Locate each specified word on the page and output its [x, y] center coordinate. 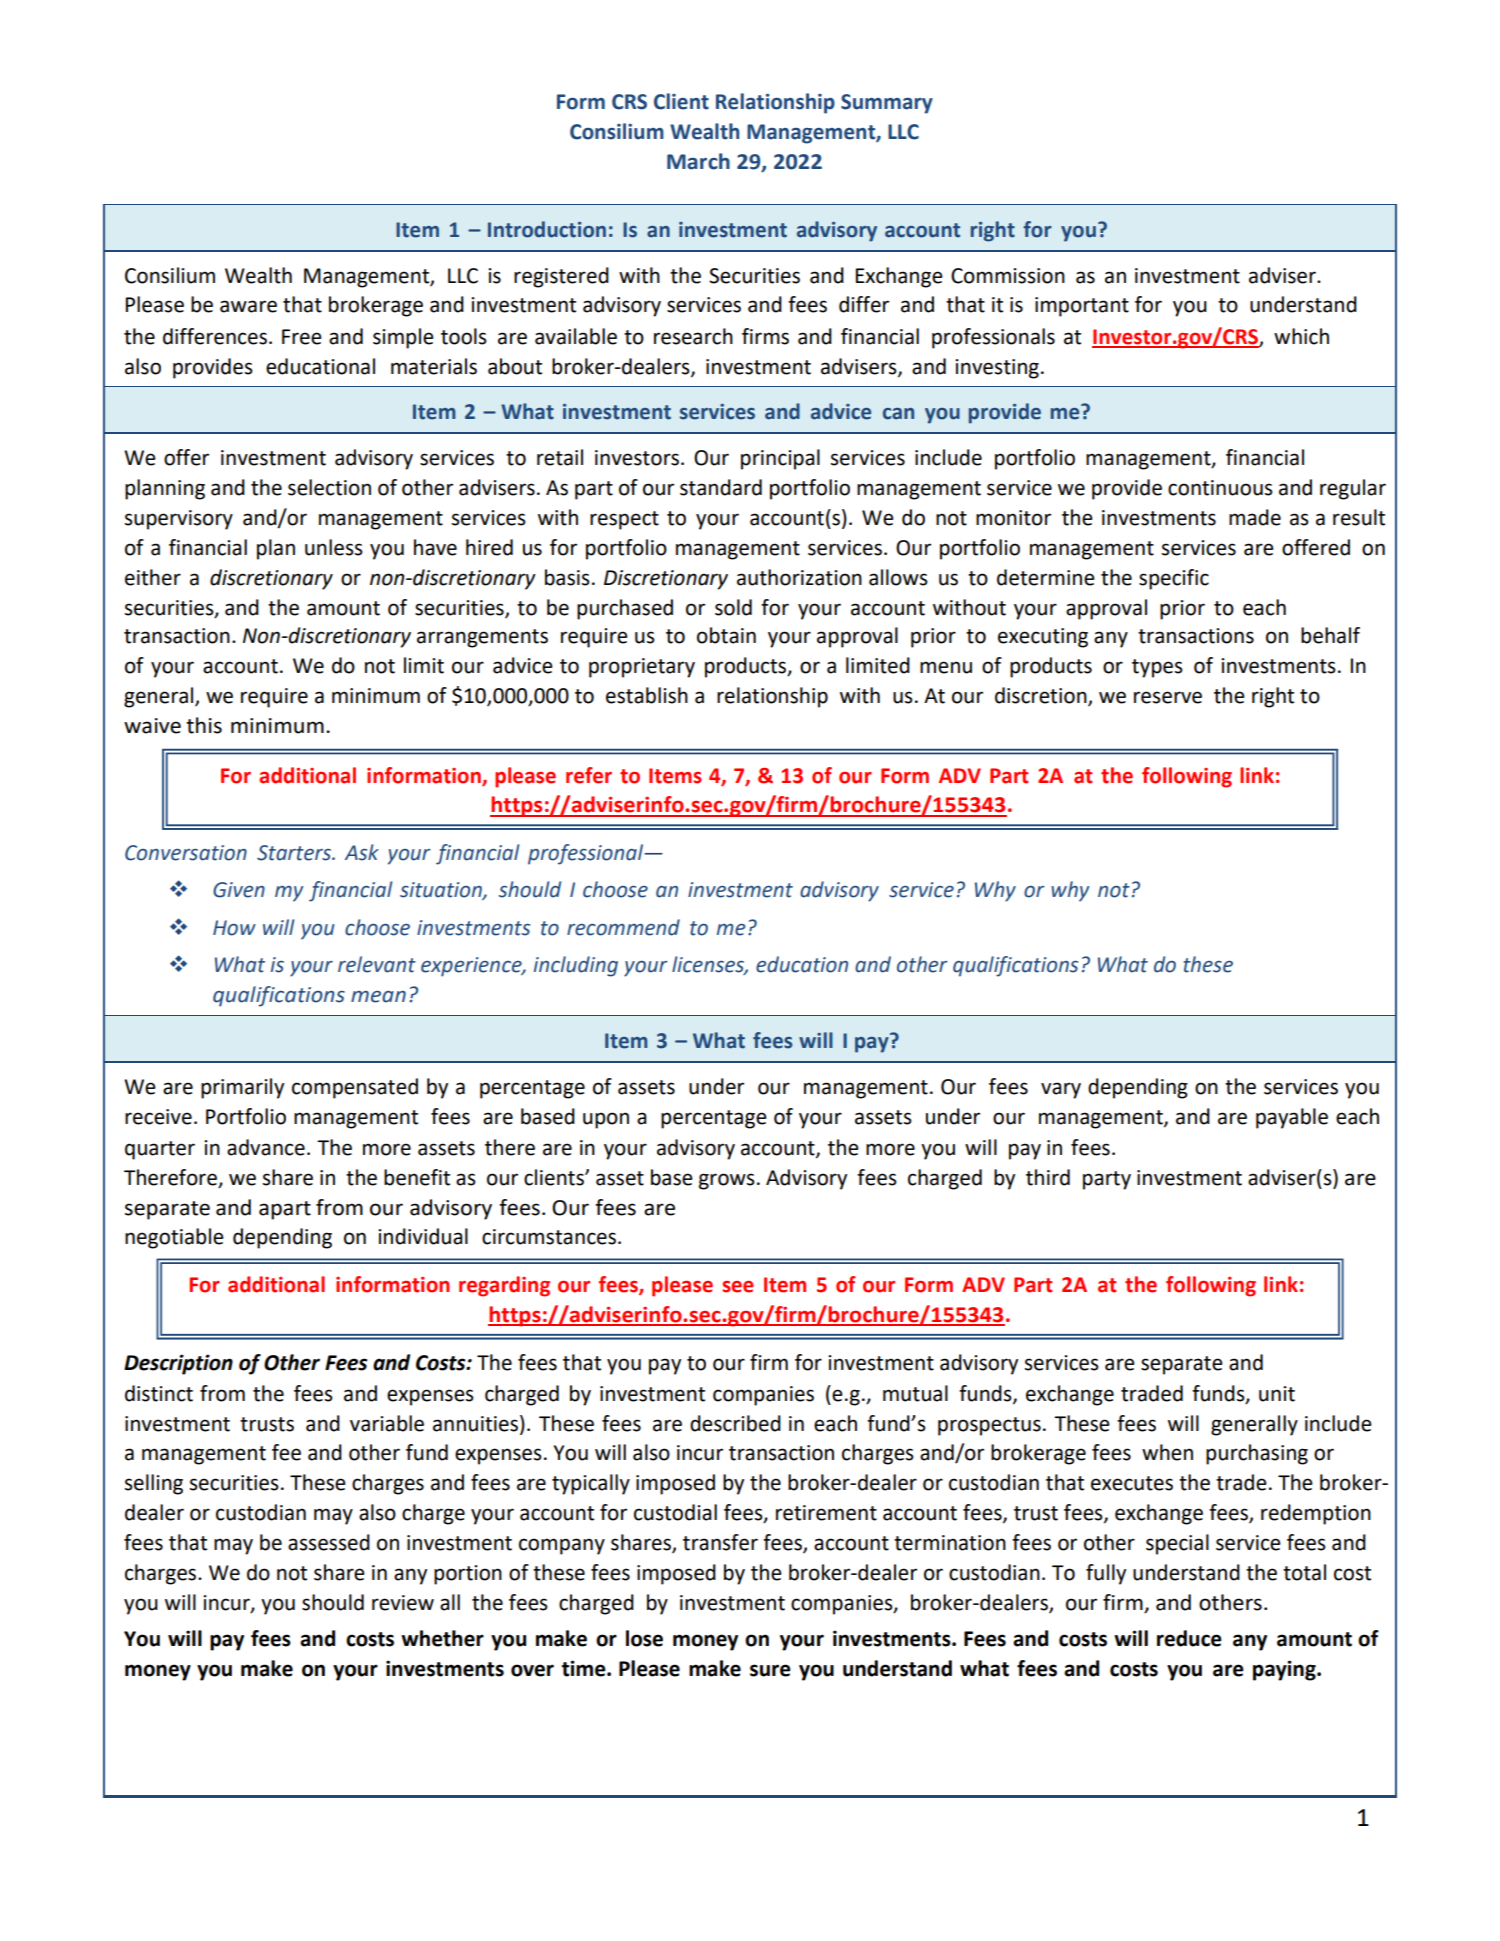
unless [334, 547]
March [698, 161]
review [403, 1603]
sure [770, 1670]
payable [1292, 1118]
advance [266, 1147]
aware [248, 306]
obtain [726, 635]
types [1157, 668]
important [1082, 307]
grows [727, 1181]
